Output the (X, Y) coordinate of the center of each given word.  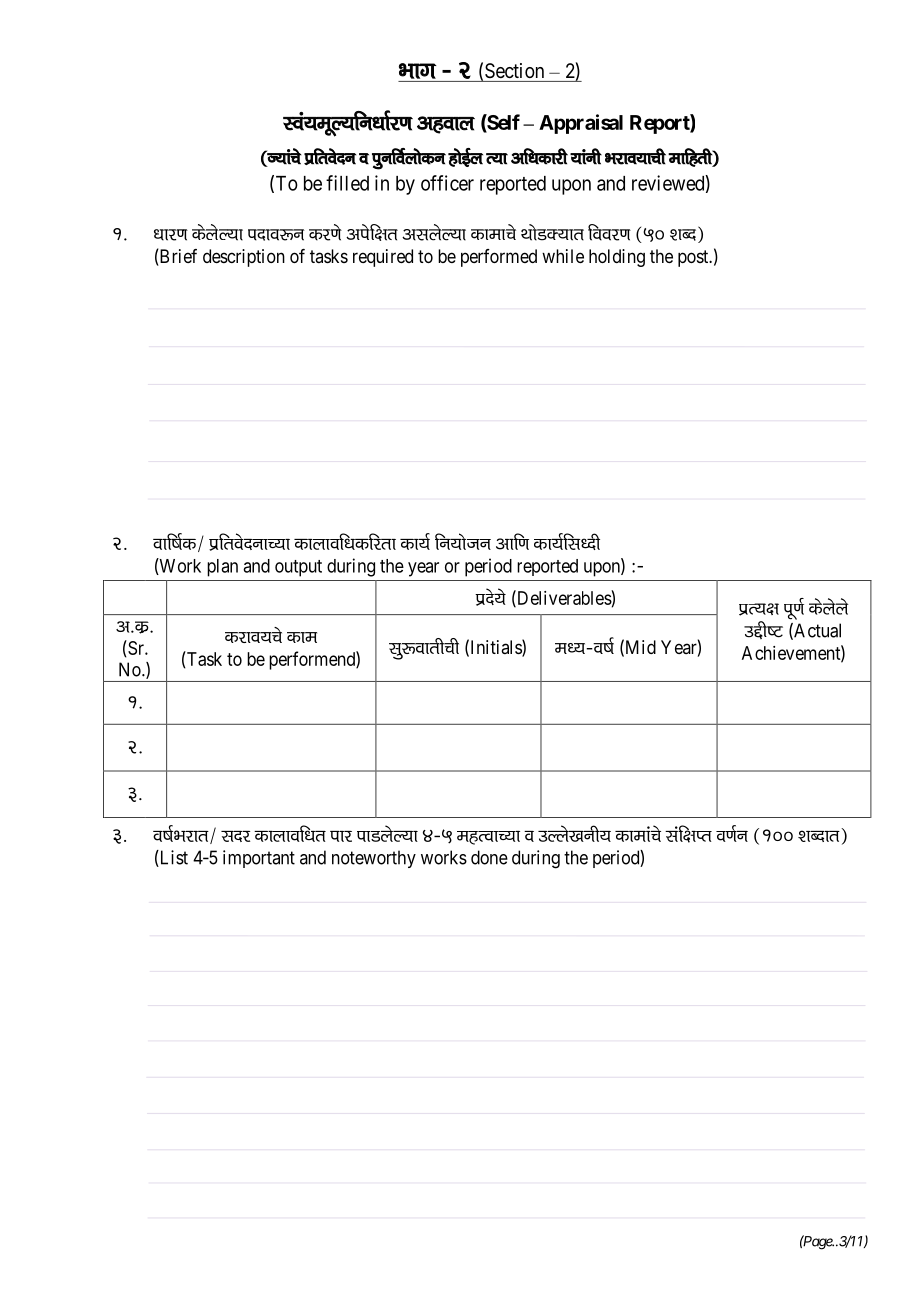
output (298, 568)
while (563, 256)
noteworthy (374, 859)
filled (347, 183)
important (259, 859)
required (383, 258)
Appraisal (581, 124)
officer (447, 183)
